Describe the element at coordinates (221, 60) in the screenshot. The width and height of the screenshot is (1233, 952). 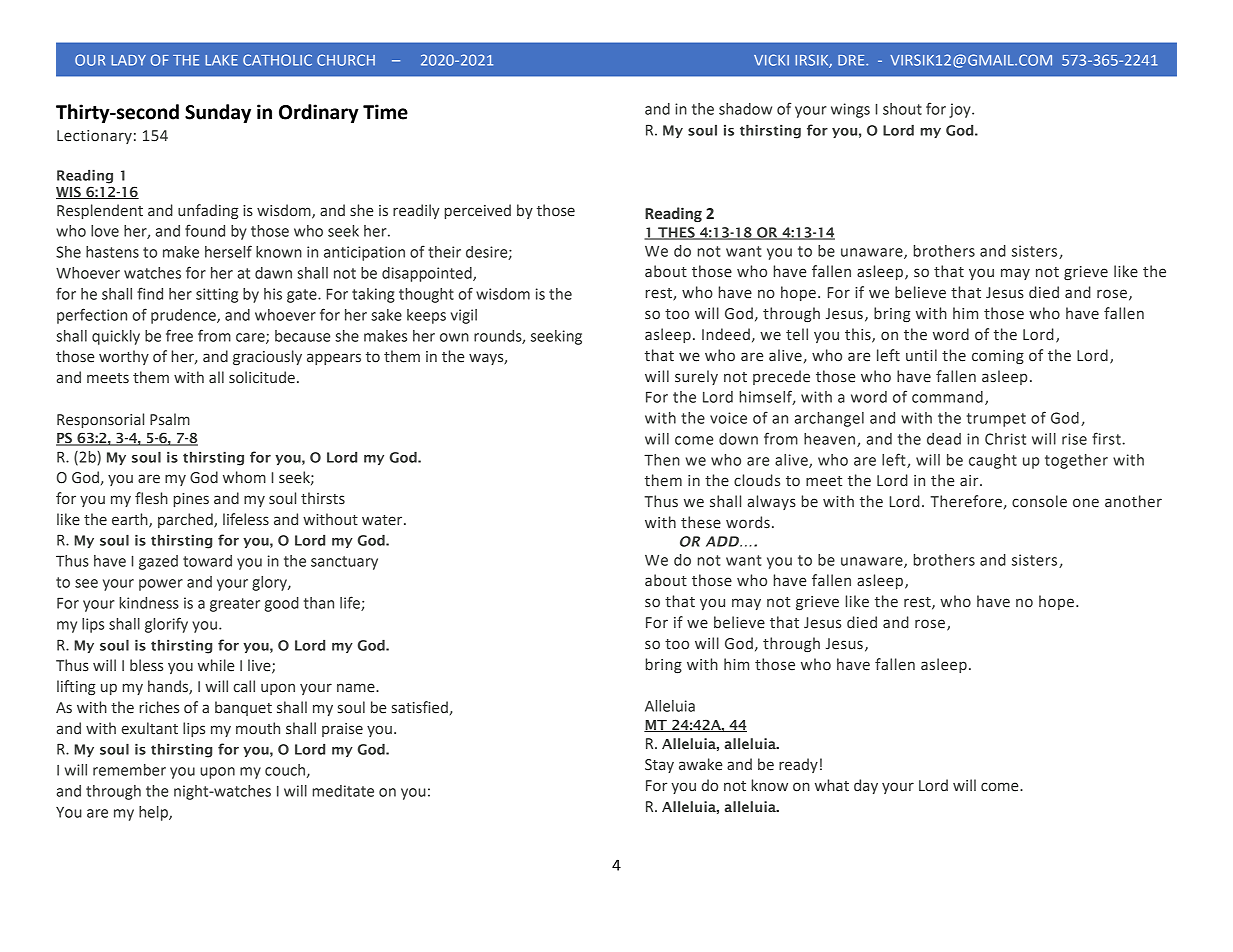
I see `LAKE` at that location.
